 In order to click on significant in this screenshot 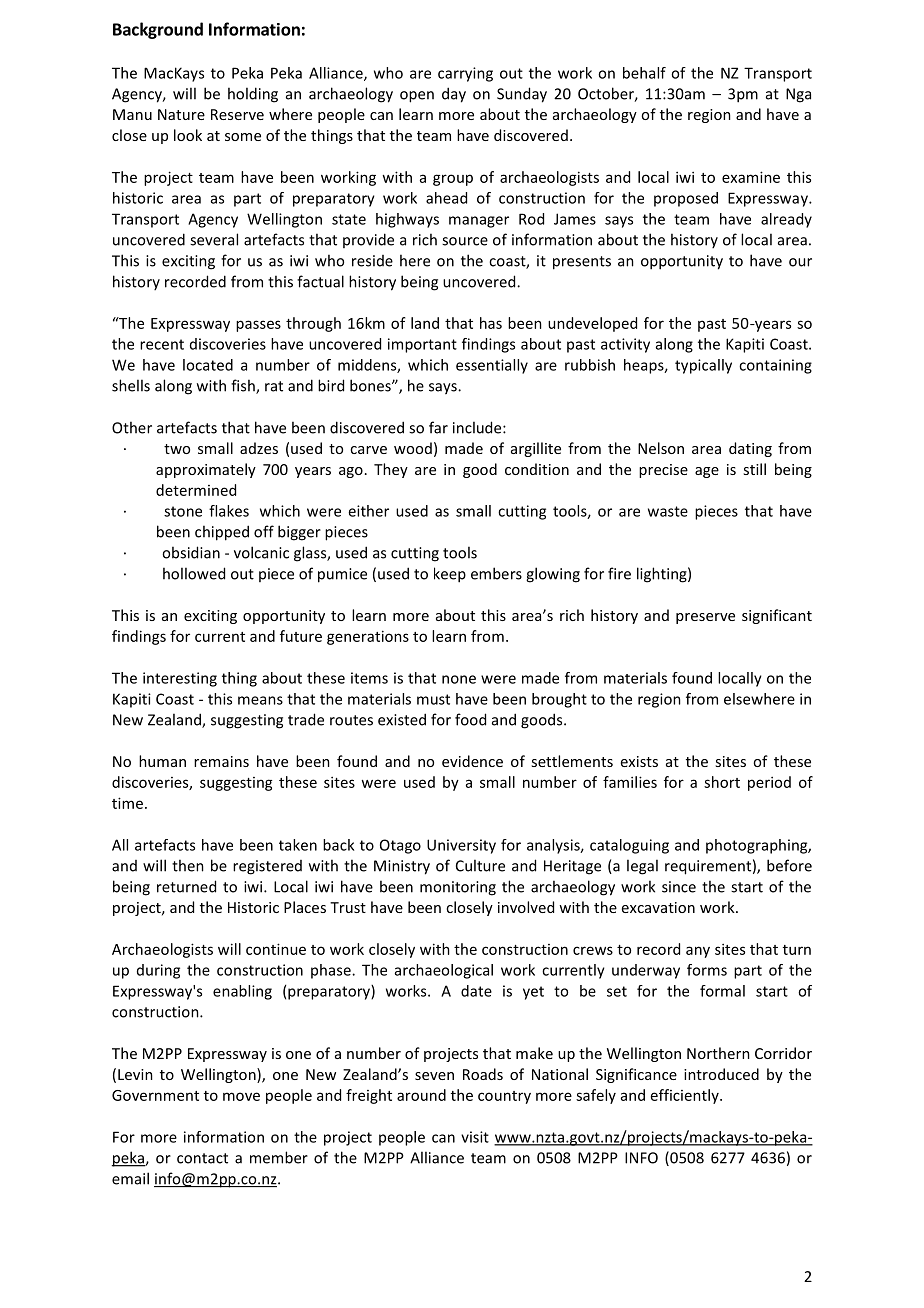, I will do `click(777, 616)`.
